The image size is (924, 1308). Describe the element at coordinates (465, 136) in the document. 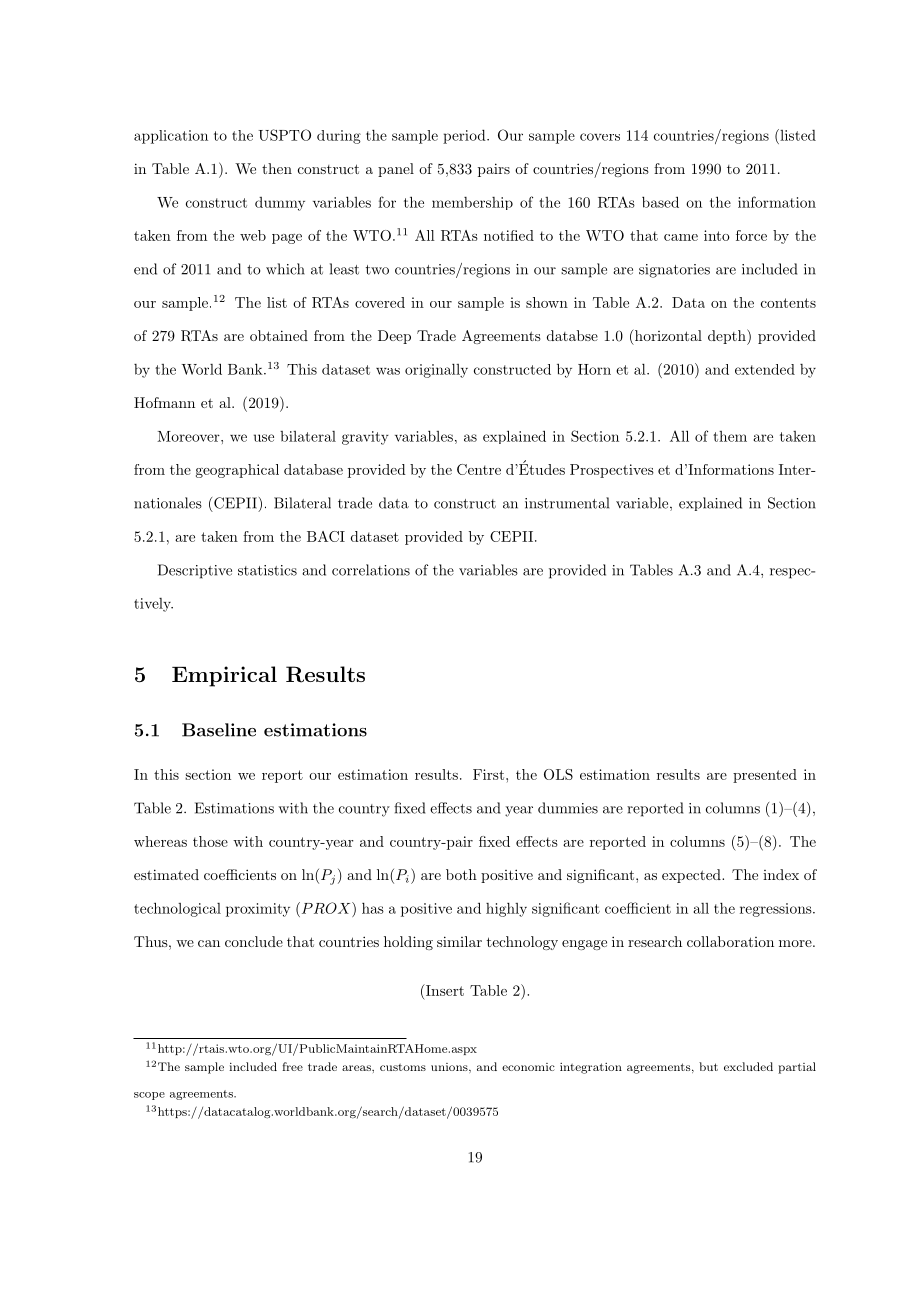

I see `period` at that location.
